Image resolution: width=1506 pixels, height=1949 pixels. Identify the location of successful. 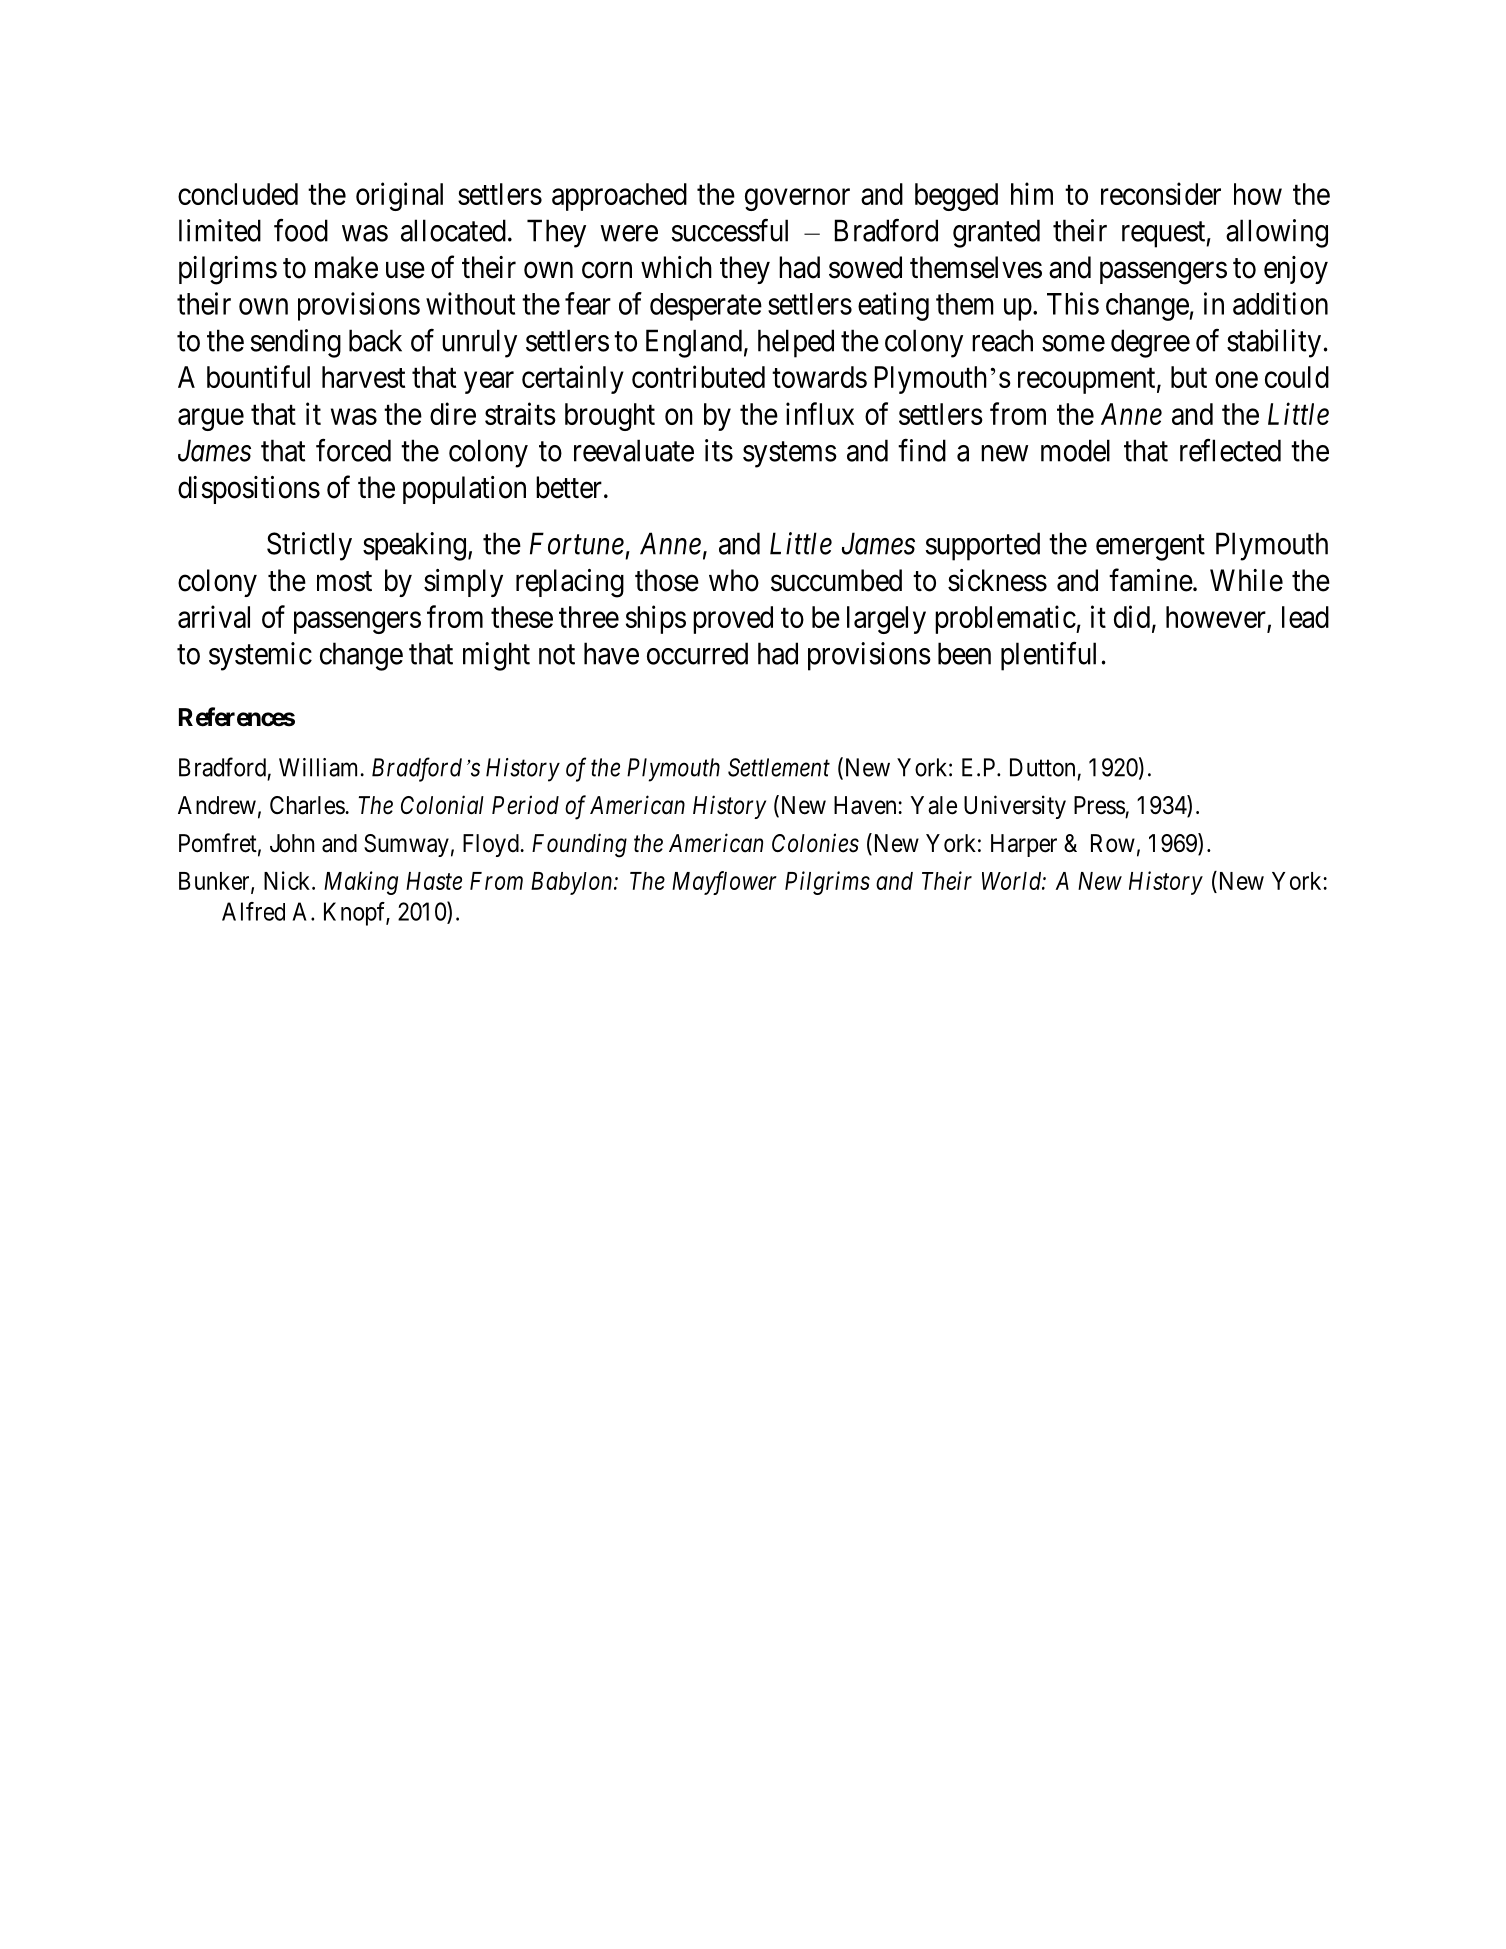
(730, 230).
